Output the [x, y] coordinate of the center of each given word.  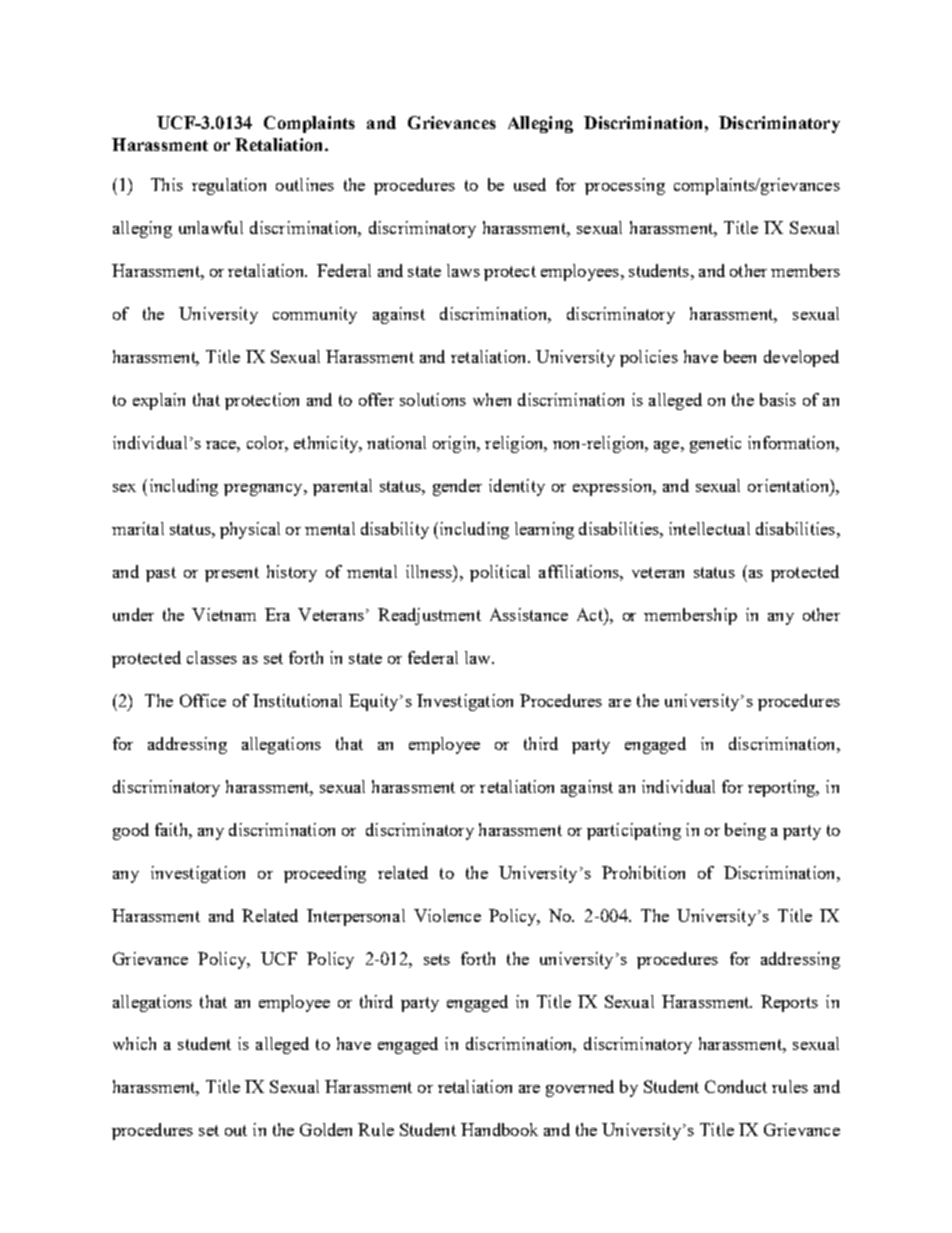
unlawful [211, 227]
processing [625, 186]
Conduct [736, 1086]
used [530, 184]
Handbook [499, 1129]
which [134, 1043]
